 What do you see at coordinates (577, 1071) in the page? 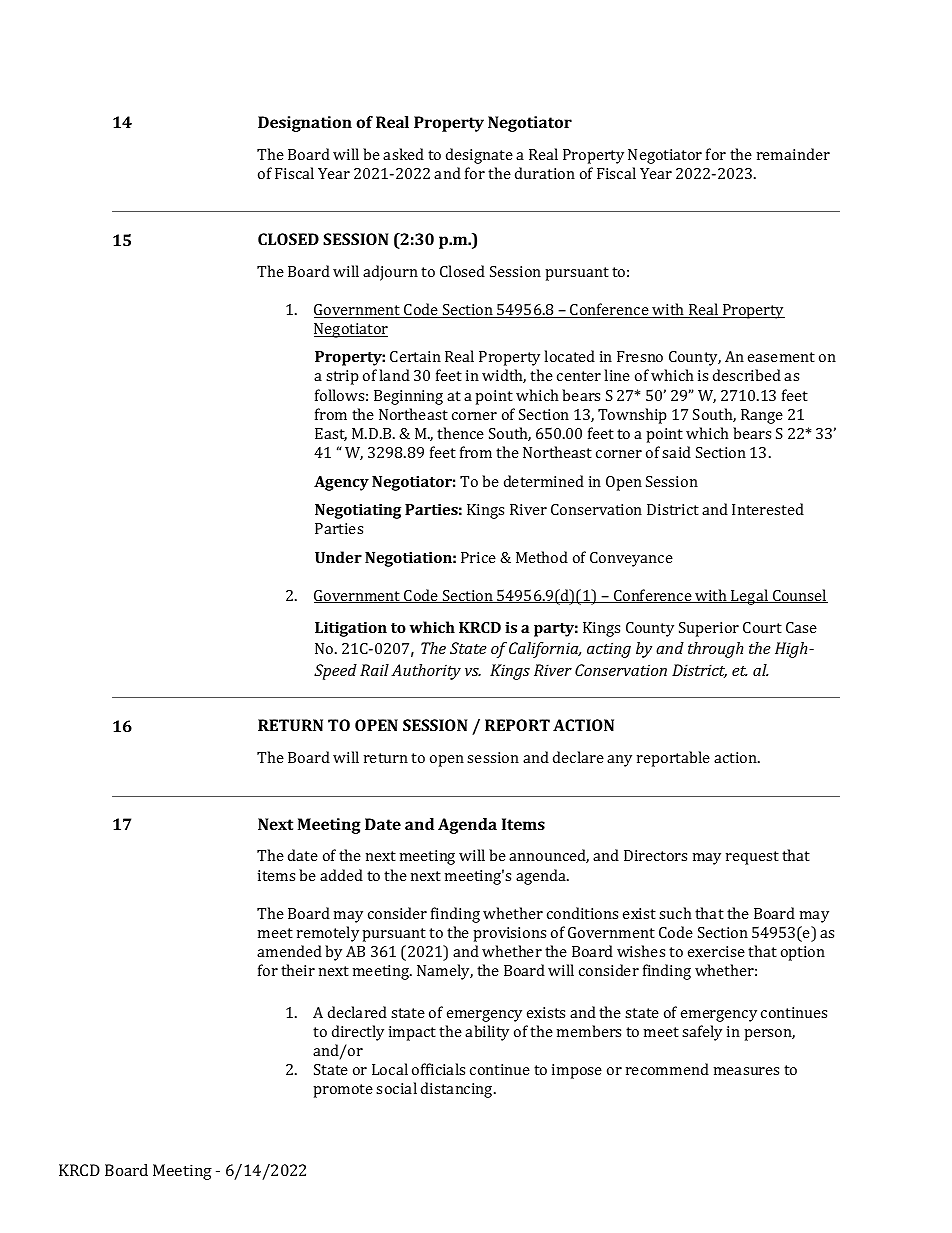
I see `impose` at bounding box center [577, 1071].
